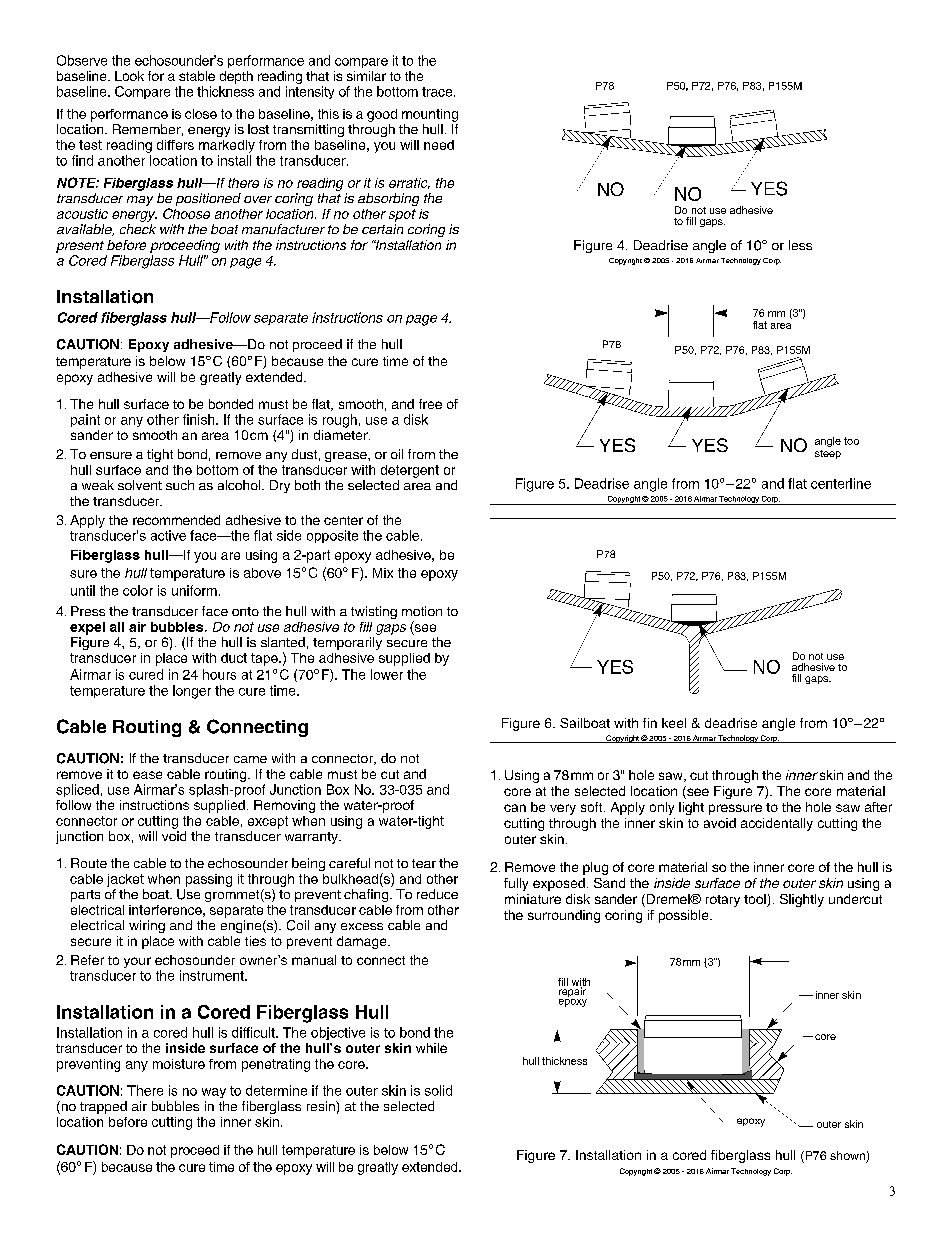 Image resolution: width=952 pixels, height=1233 pixels. I want to click on lower, so click(387, 674).
